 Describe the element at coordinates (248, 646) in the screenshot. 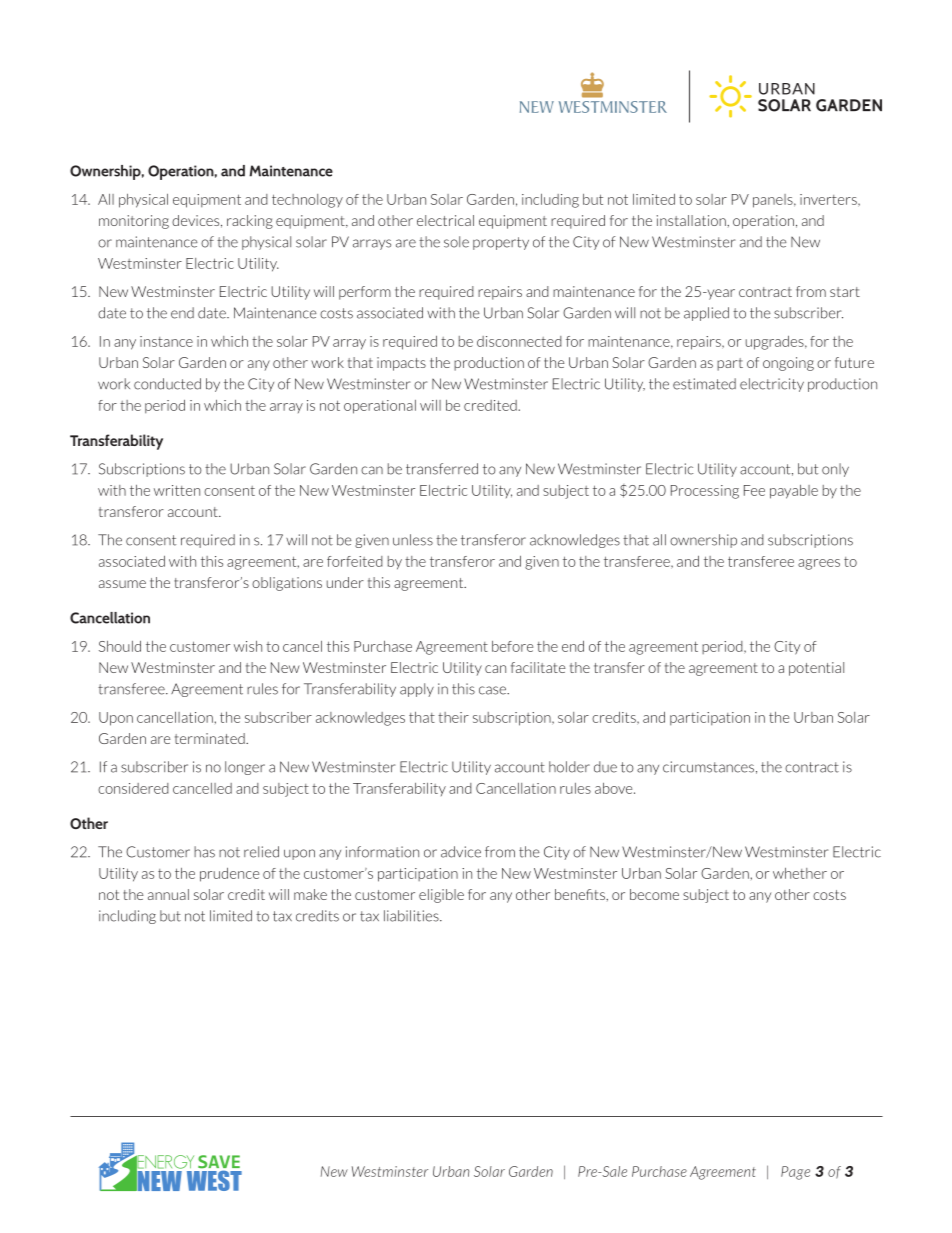

I see `wish` at that location.
